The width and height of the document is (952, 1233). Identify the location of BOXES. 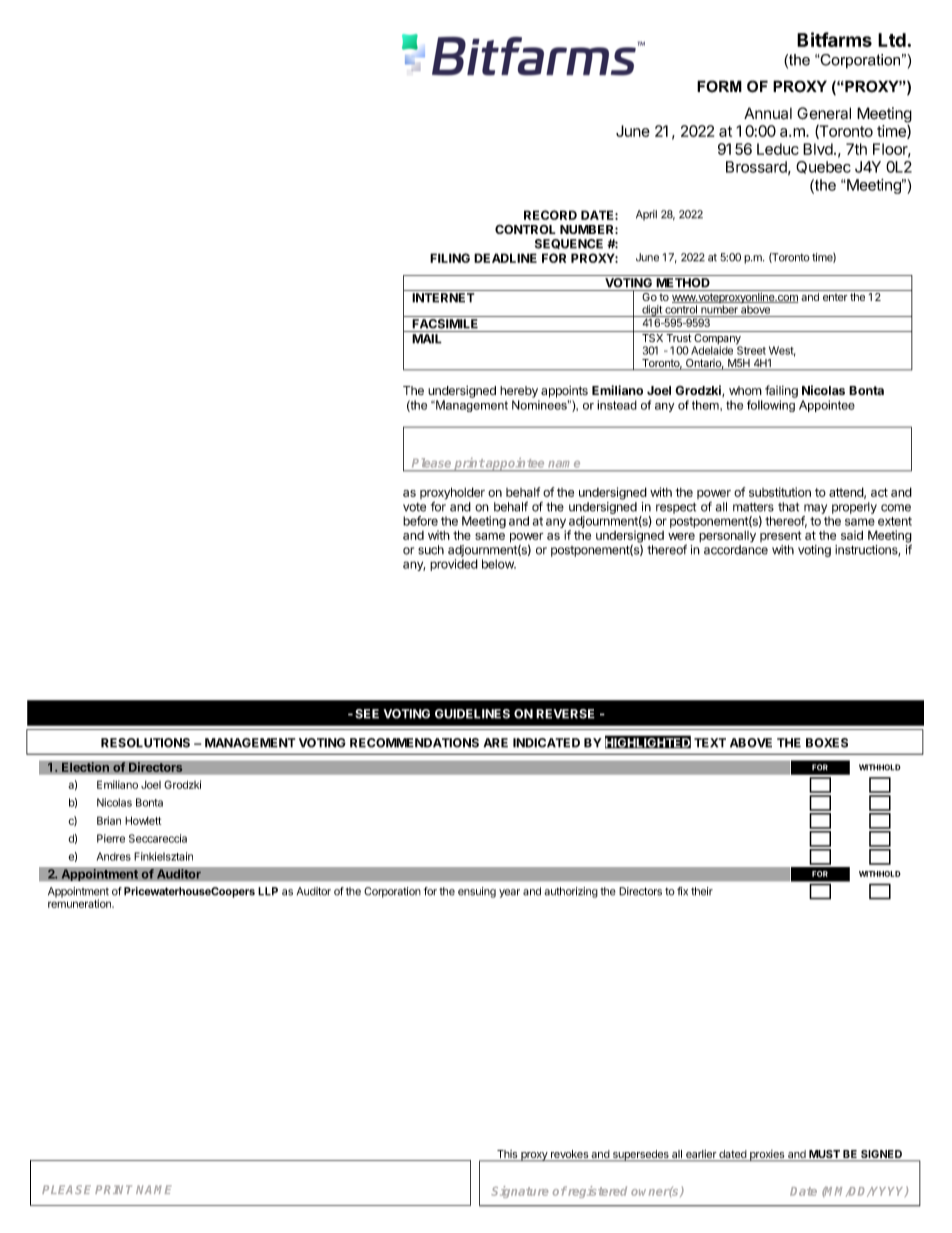
(827, 743).
